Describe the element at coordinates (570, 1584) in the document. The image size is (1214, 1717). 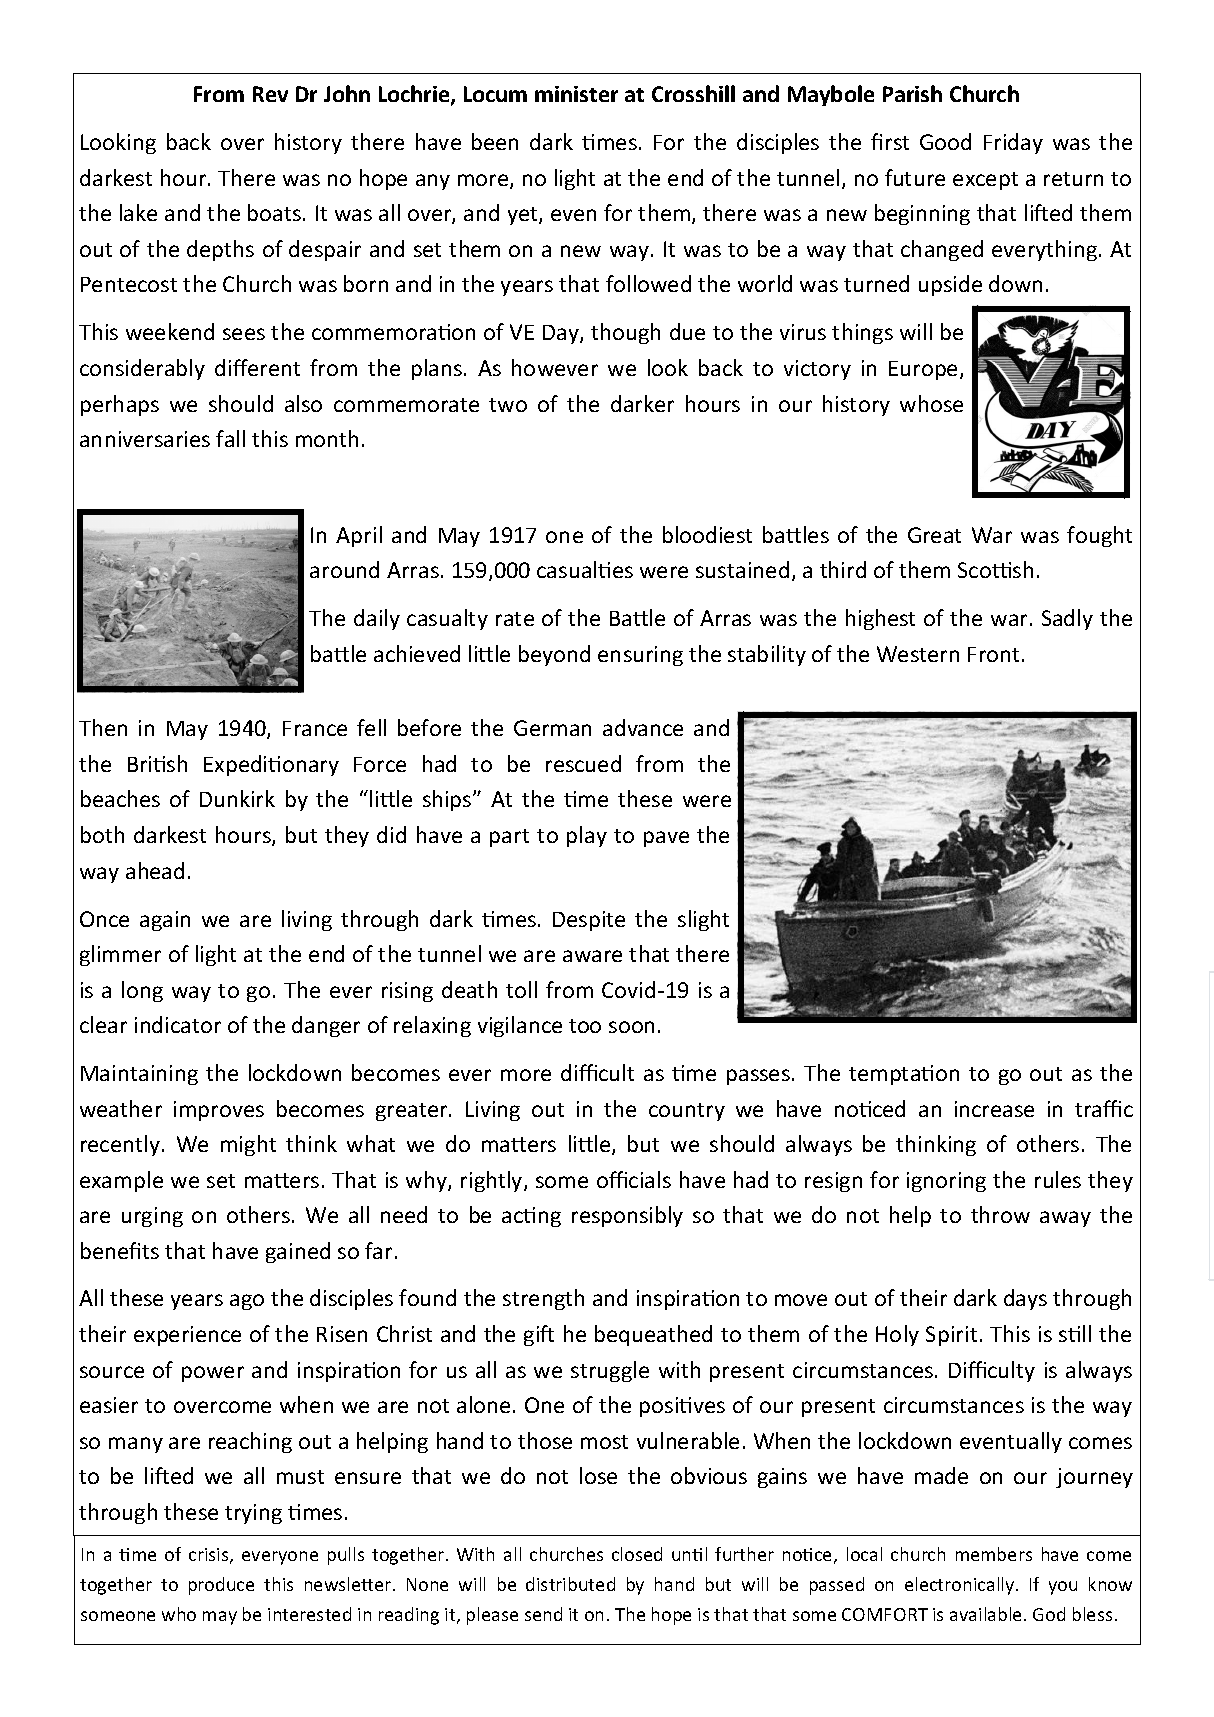
I see `distributed` at that location.
